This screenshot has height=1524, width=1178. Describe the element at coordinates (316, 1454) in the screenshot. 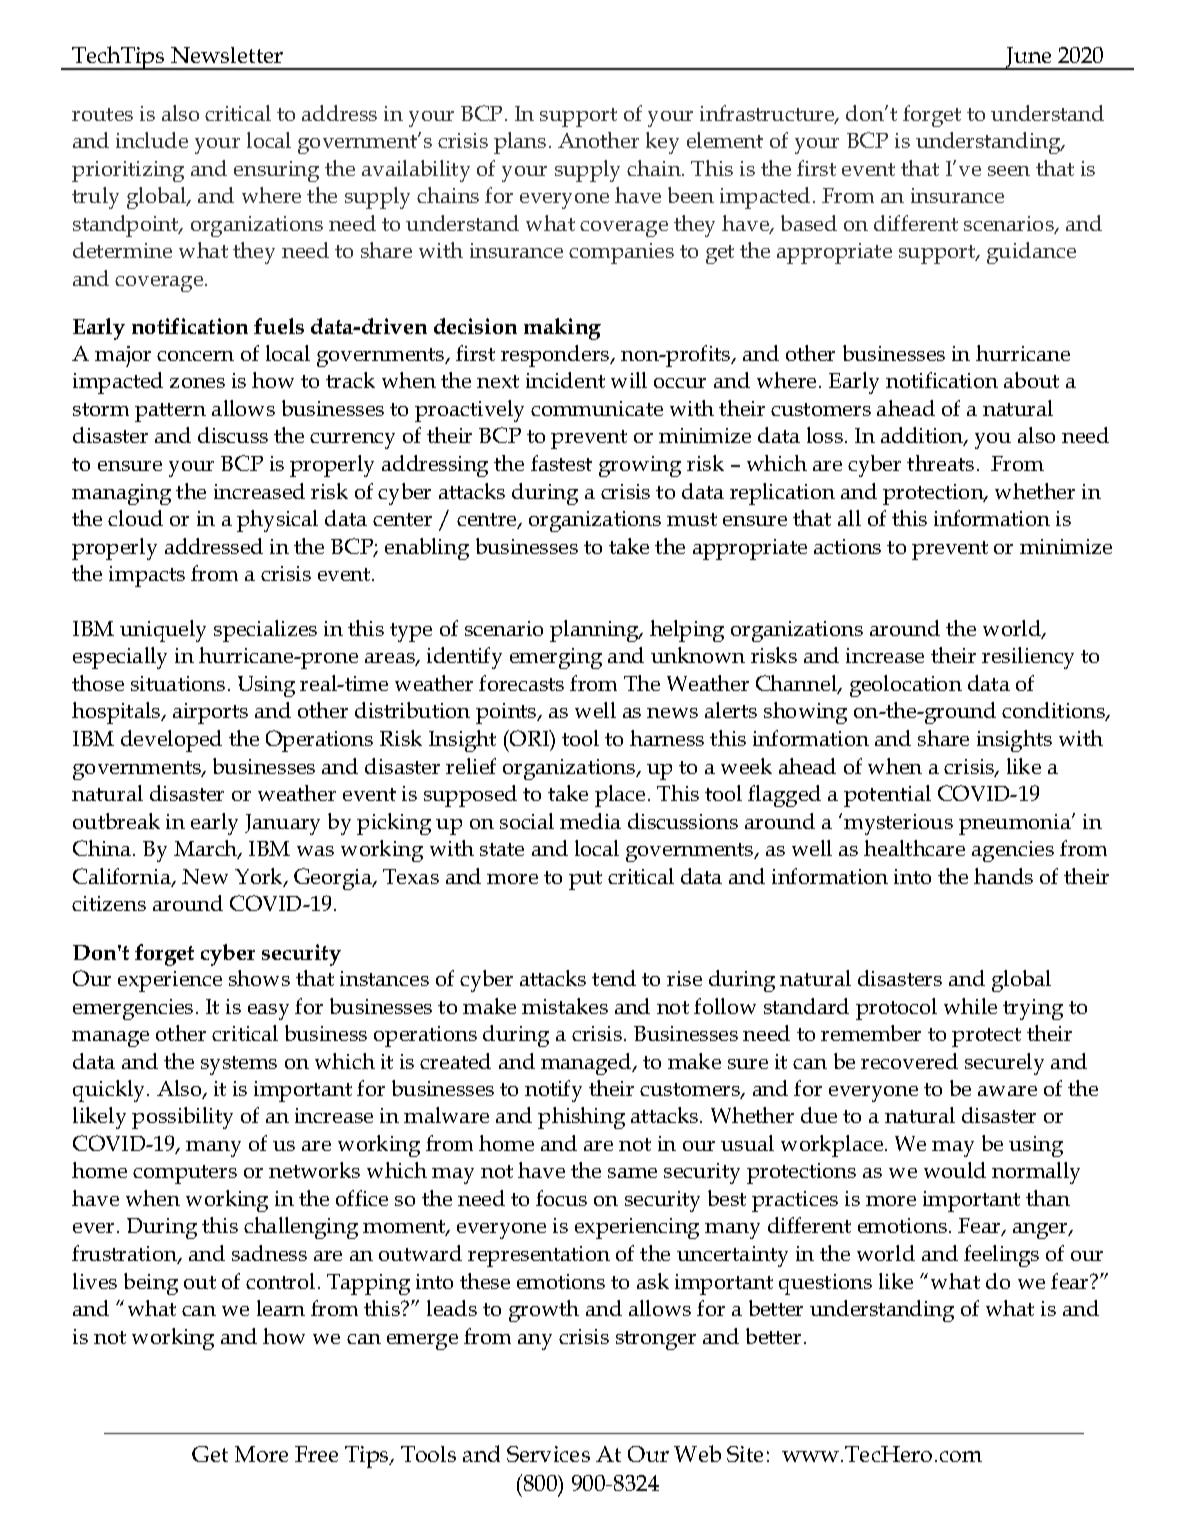

I see `Free` at that location.
